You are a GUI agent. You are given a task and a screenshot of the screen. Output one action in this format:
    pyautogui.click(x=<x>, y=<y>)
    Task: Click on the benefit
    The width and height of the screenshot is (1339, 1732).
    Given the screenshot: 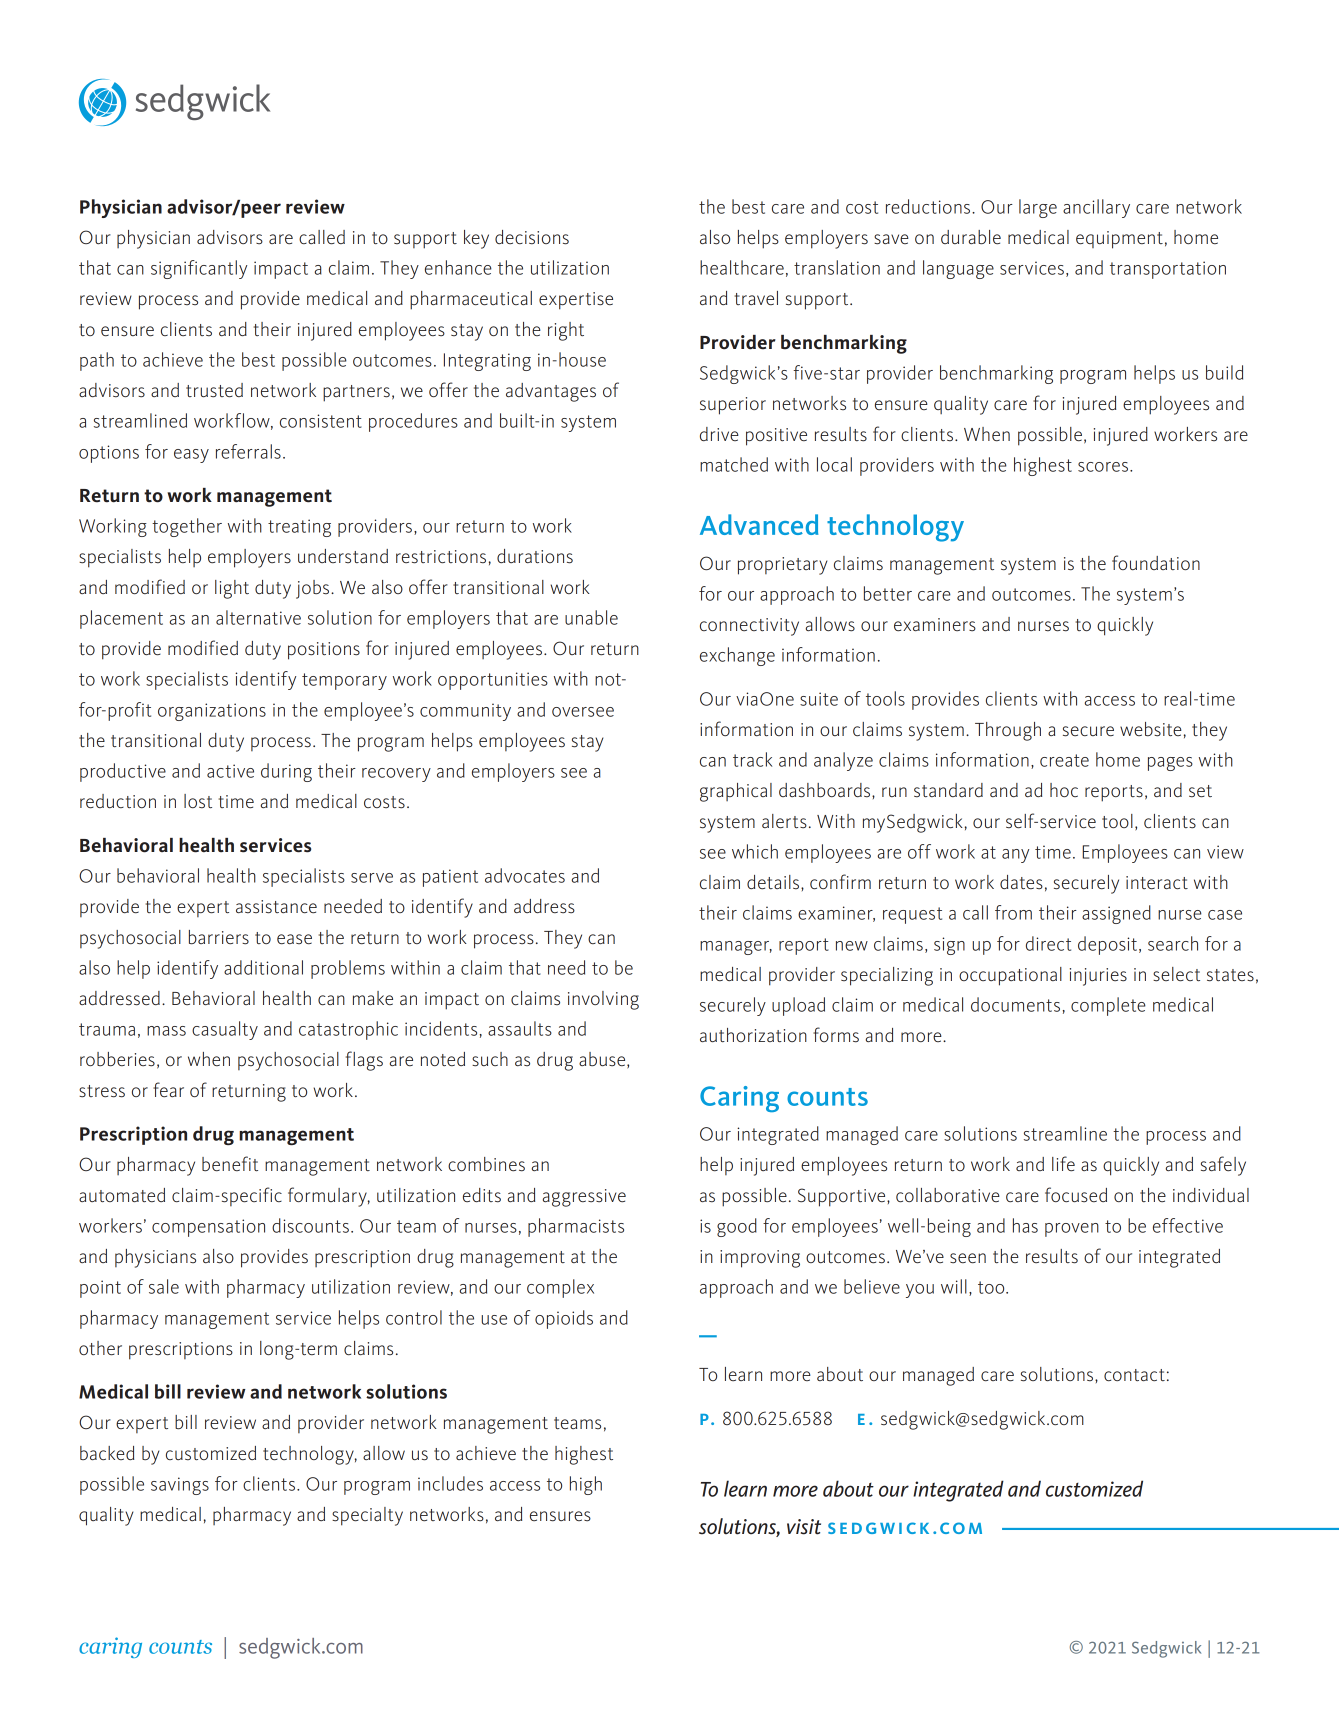 What is the action you would take?
    pyautogui.click(x=230, y=1163)
